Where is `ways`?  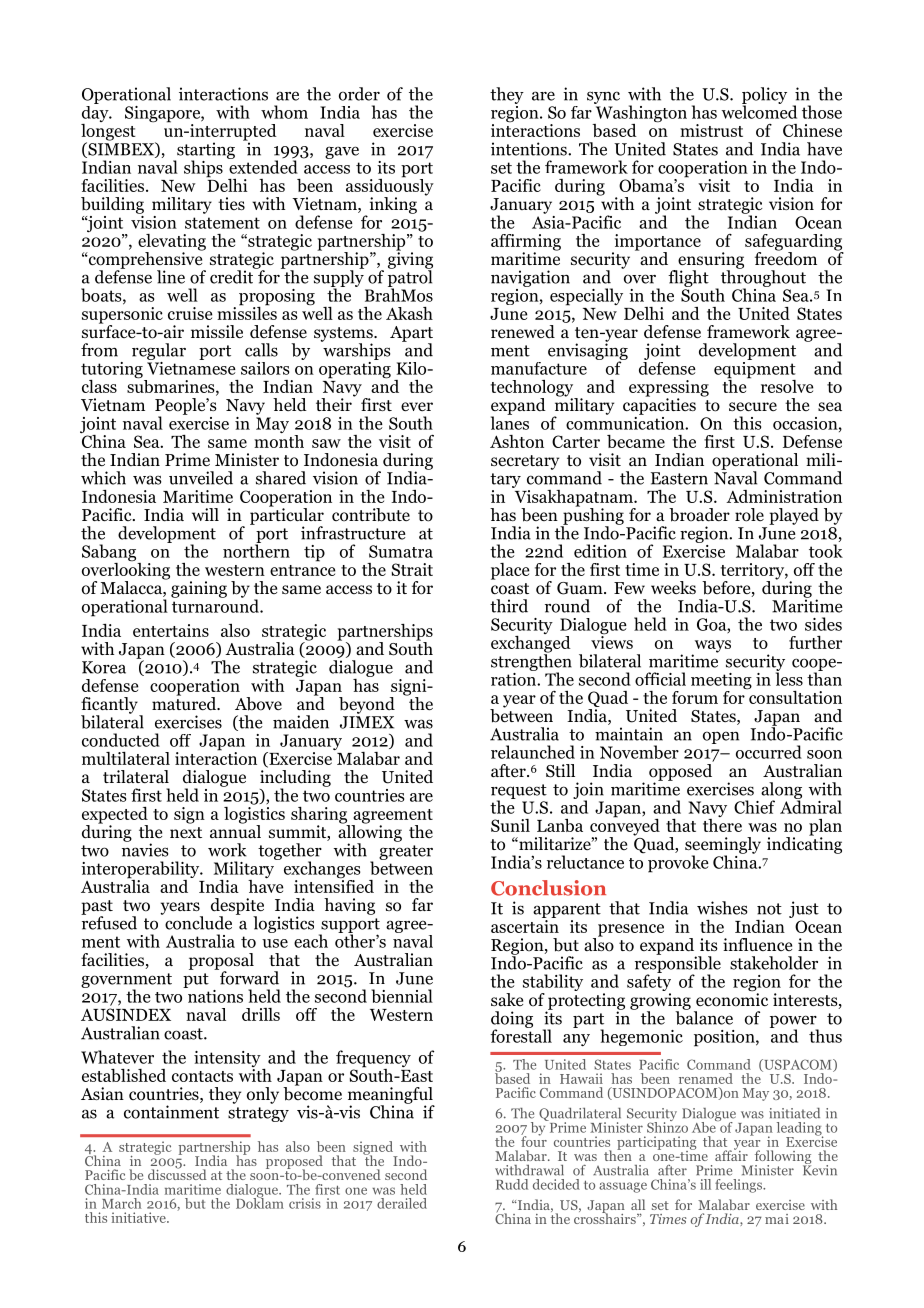
ways is located at coordinates (711, 647).
